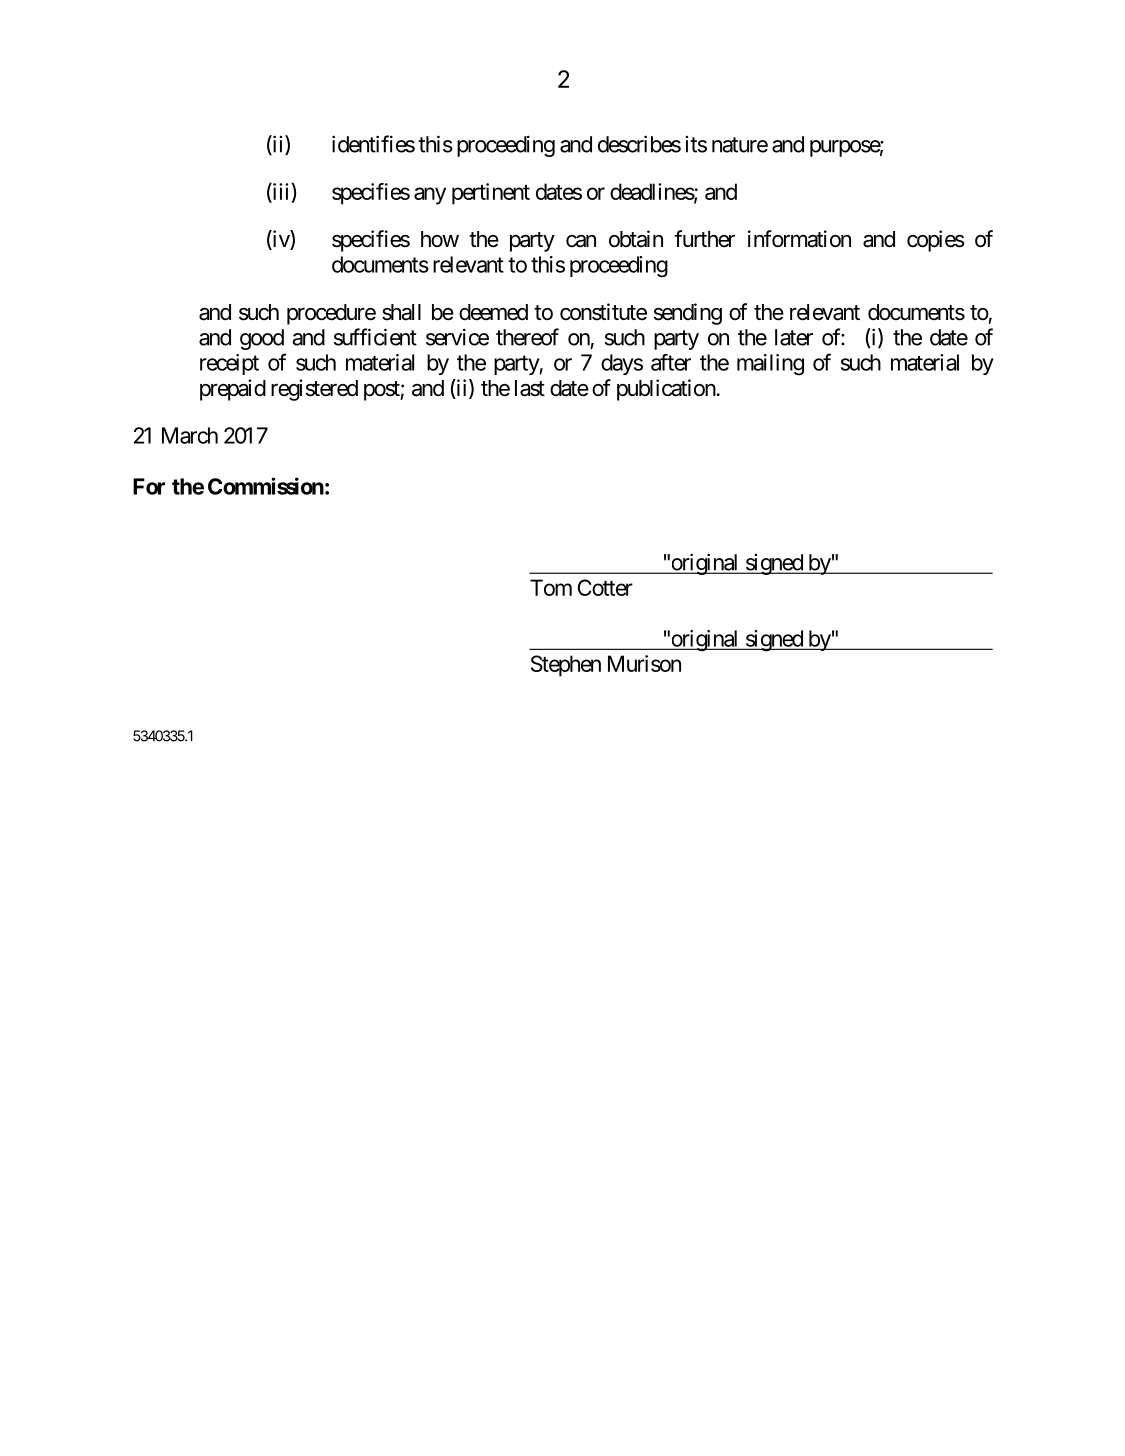  Describe the element at coordinates (704, 239) in the screenshot. I see `further` at that location.
